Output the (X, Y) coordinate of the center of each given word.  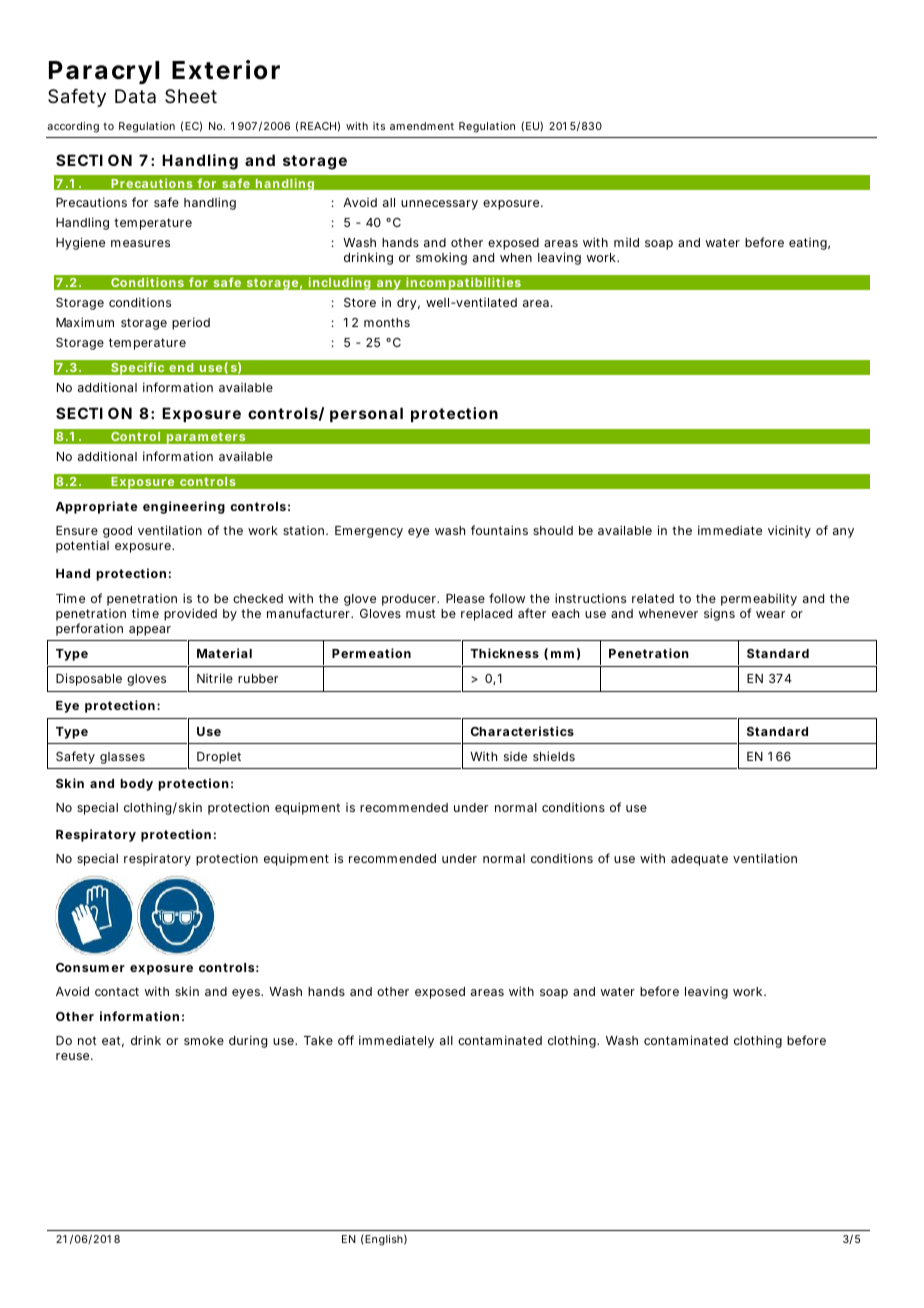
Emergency (369, 532)
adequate (699, 860)
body (136, 785)
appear (150, 631)
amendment (422, 126)
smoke (204, 1040)
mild (626, 242)
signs (719, 614)
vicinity (789, 531)
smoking (441, 258)
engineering (184, 507)
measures (140, 243)
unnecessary (439, 205)
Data (135, 96)
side (515, 756)
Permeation (371, 653)
